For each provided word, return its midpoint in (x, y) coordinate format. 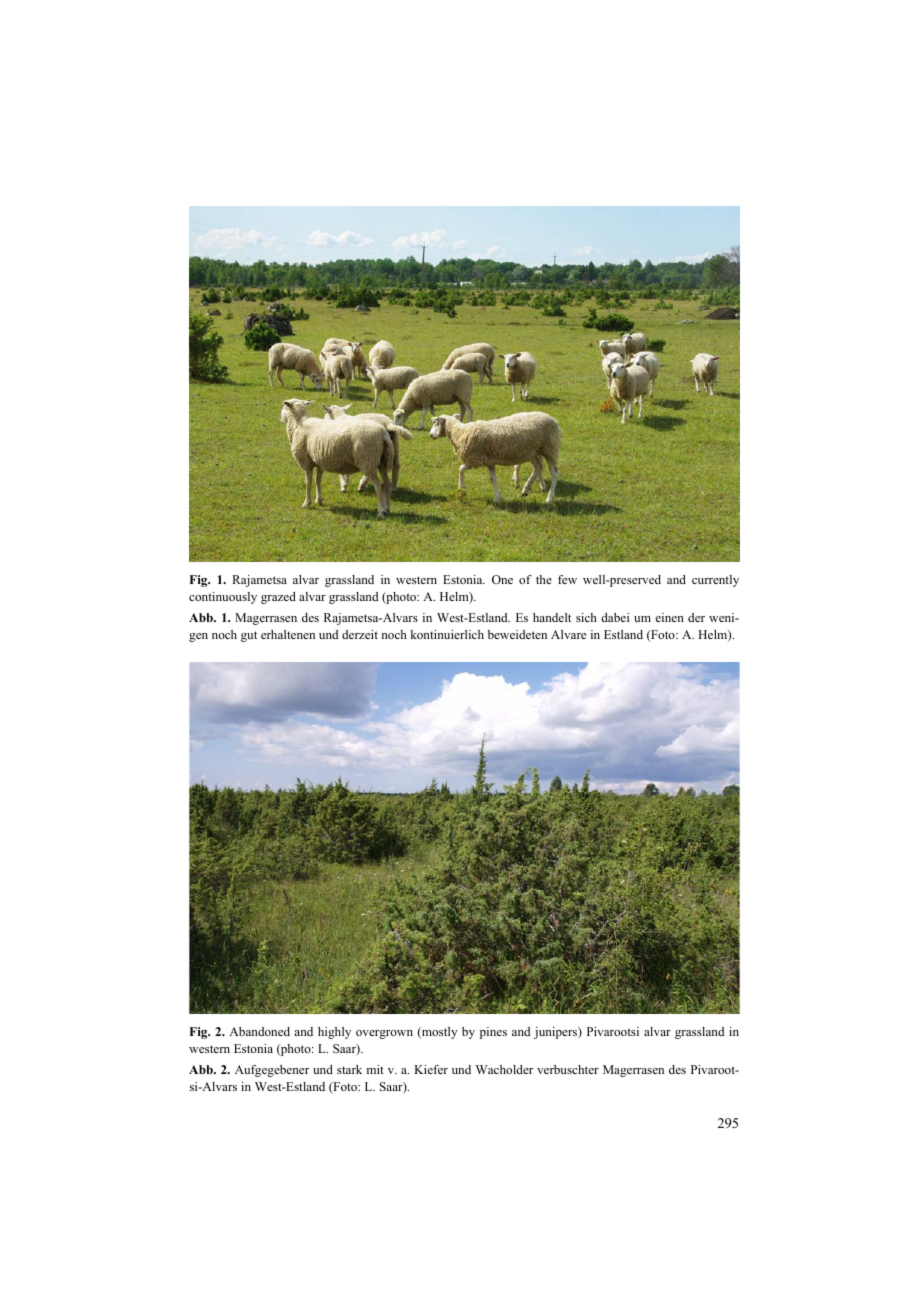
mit (375, 1069)
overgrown (384, 1034)
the (544, 579)
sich (586, 617)
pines (493, 1033)
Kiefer (431, 1069)
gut (249, 636)
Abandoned (259, 1031)
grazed (278, 598)
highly (334, 1033)
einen (669, 617)
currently (715, 581)
